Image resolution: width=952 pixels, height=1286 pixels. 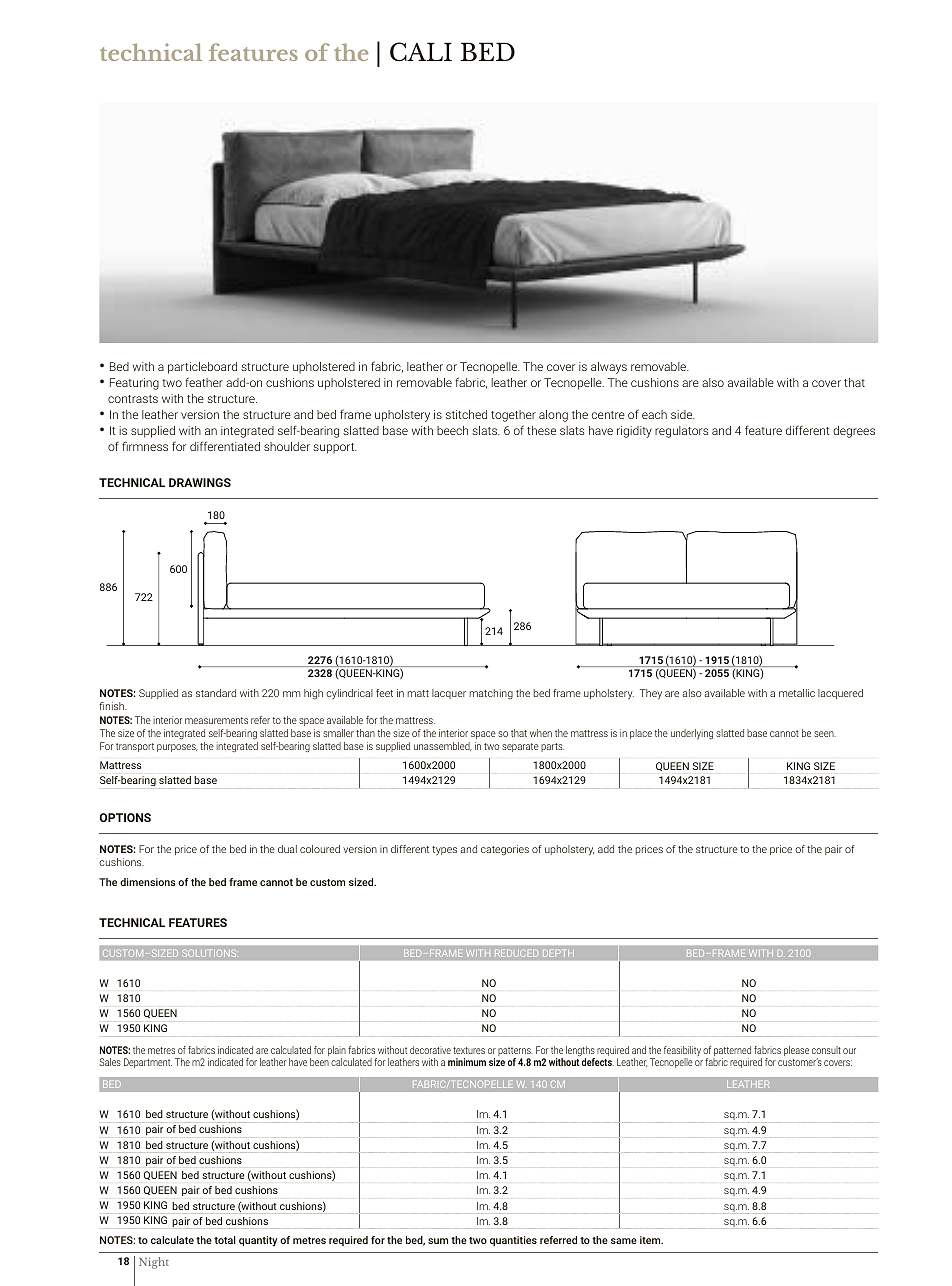 What do you see at coordinates (683, 414) in the screenshot?
I see `side` at bounding box center [683, 414].
